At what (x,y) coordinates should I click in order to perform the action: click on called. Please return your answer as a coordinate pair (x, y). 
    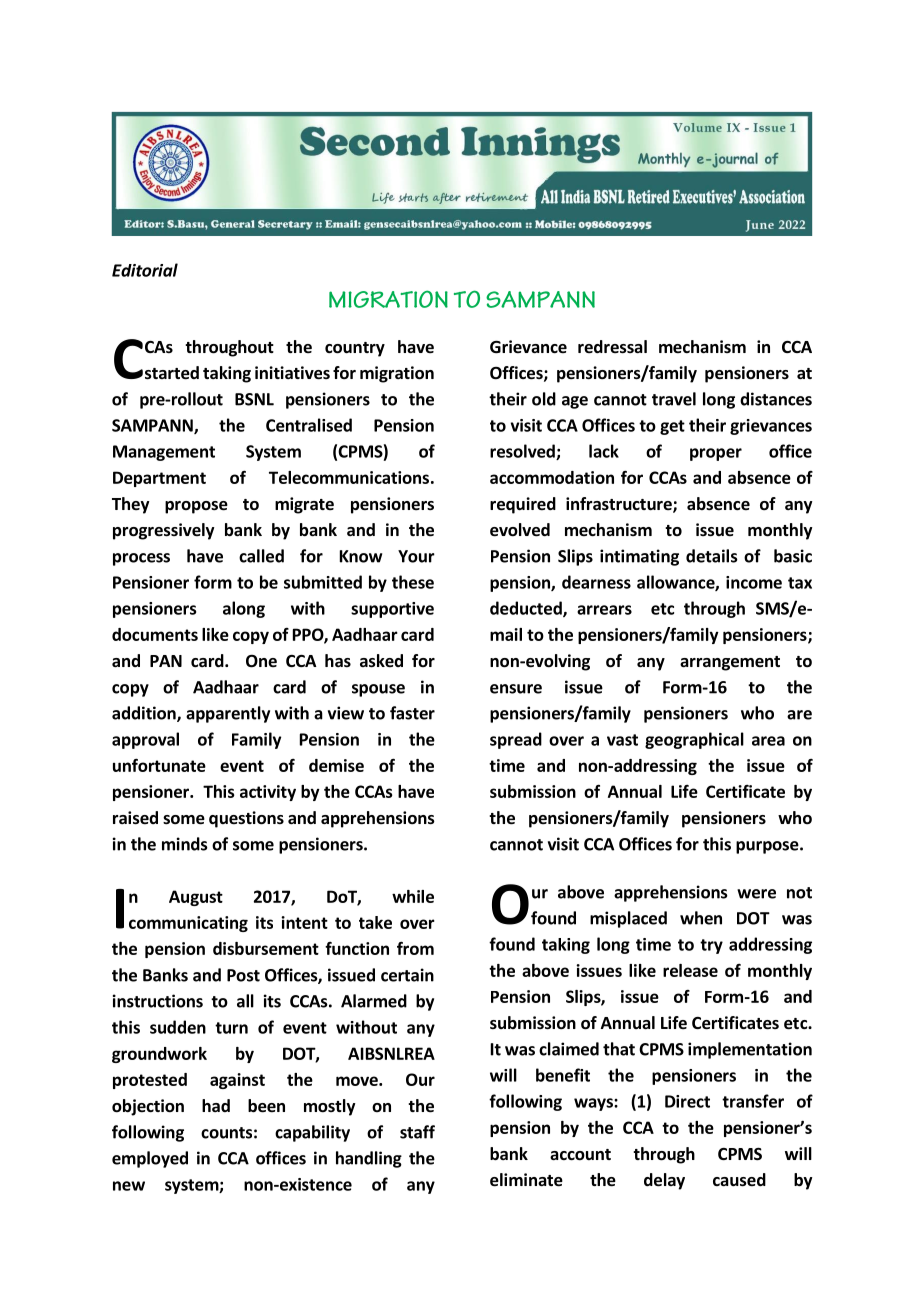
    Looking at the image, I should click on (261, 556).
